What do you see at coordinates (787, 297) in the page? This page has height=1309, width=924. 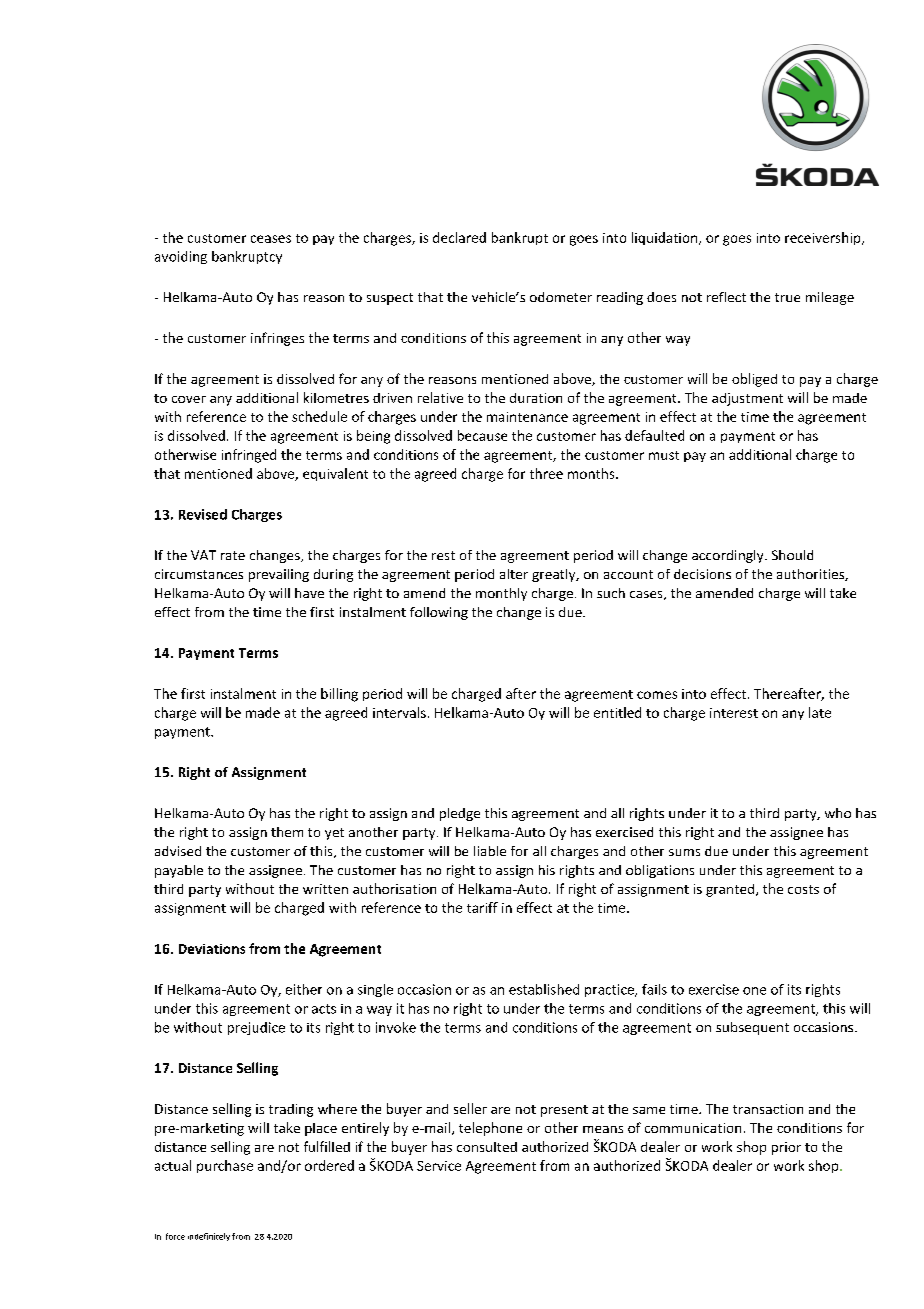 I see `true` at bounding box center [787, 297].
